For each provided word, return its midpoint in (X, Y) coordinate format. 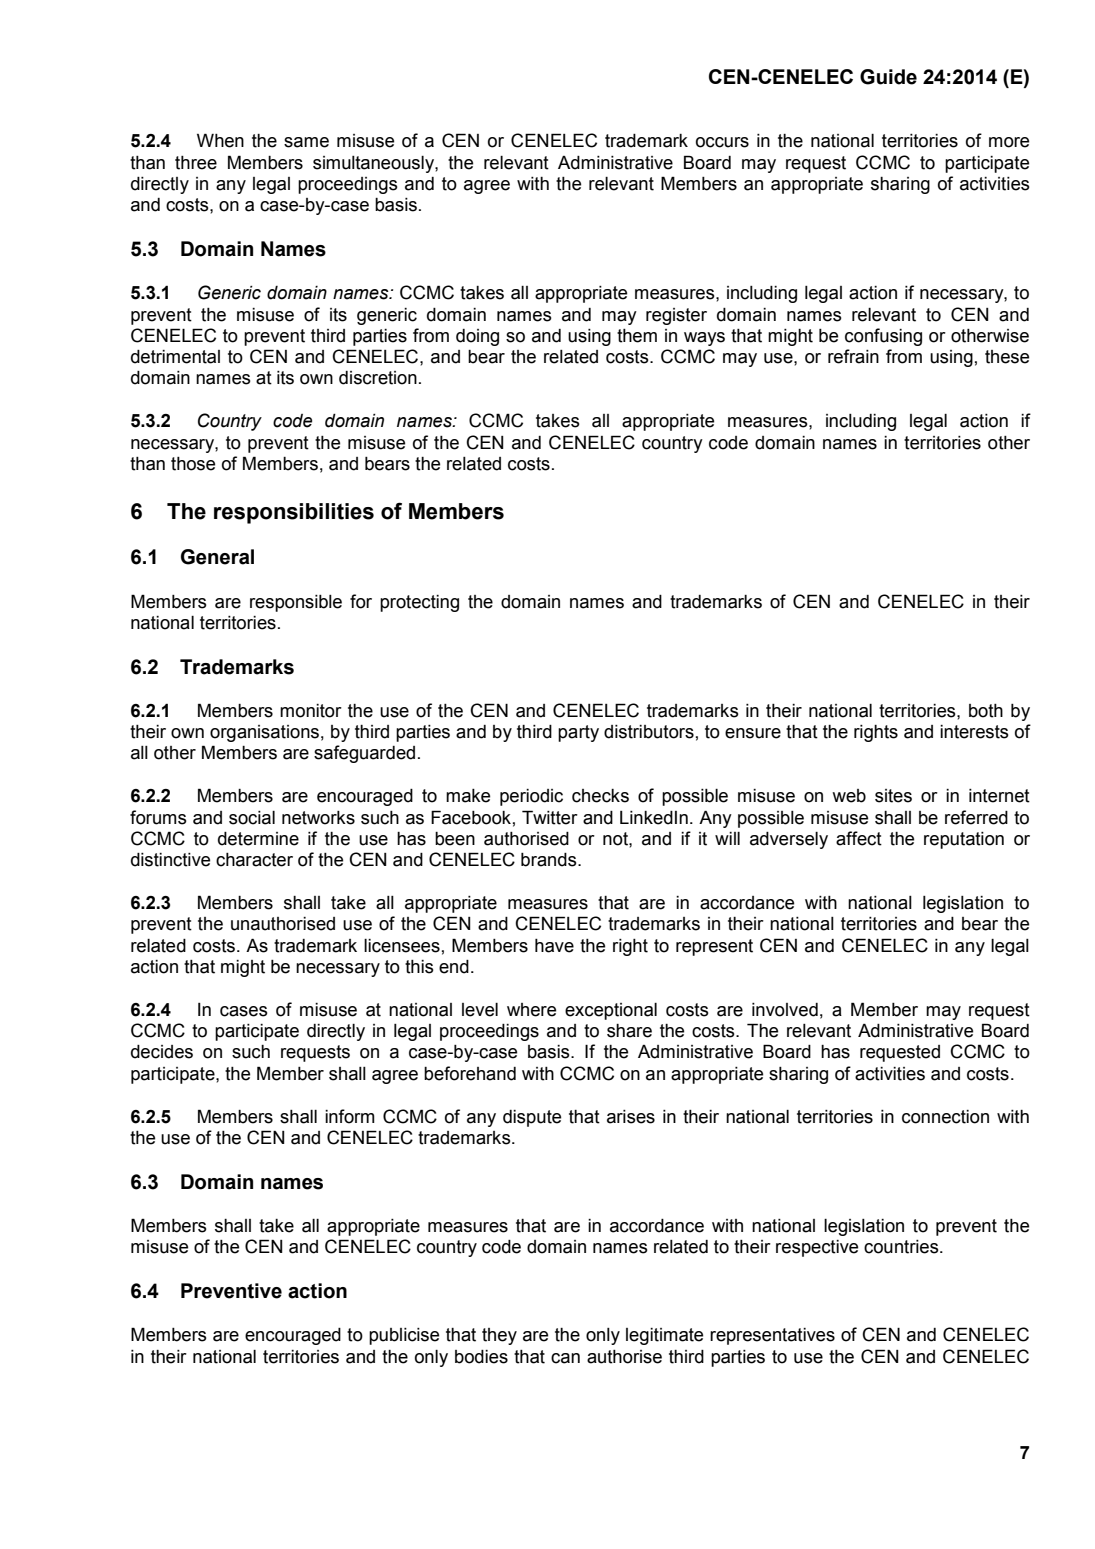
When (220, 140)
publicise (404, 1336)
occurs (722, 142)
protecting (419, 603)
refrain (853, 356)
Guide (888, 77)
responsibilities (294, 513)
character (254, 860)
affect (859, 838)
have (554, 946)
